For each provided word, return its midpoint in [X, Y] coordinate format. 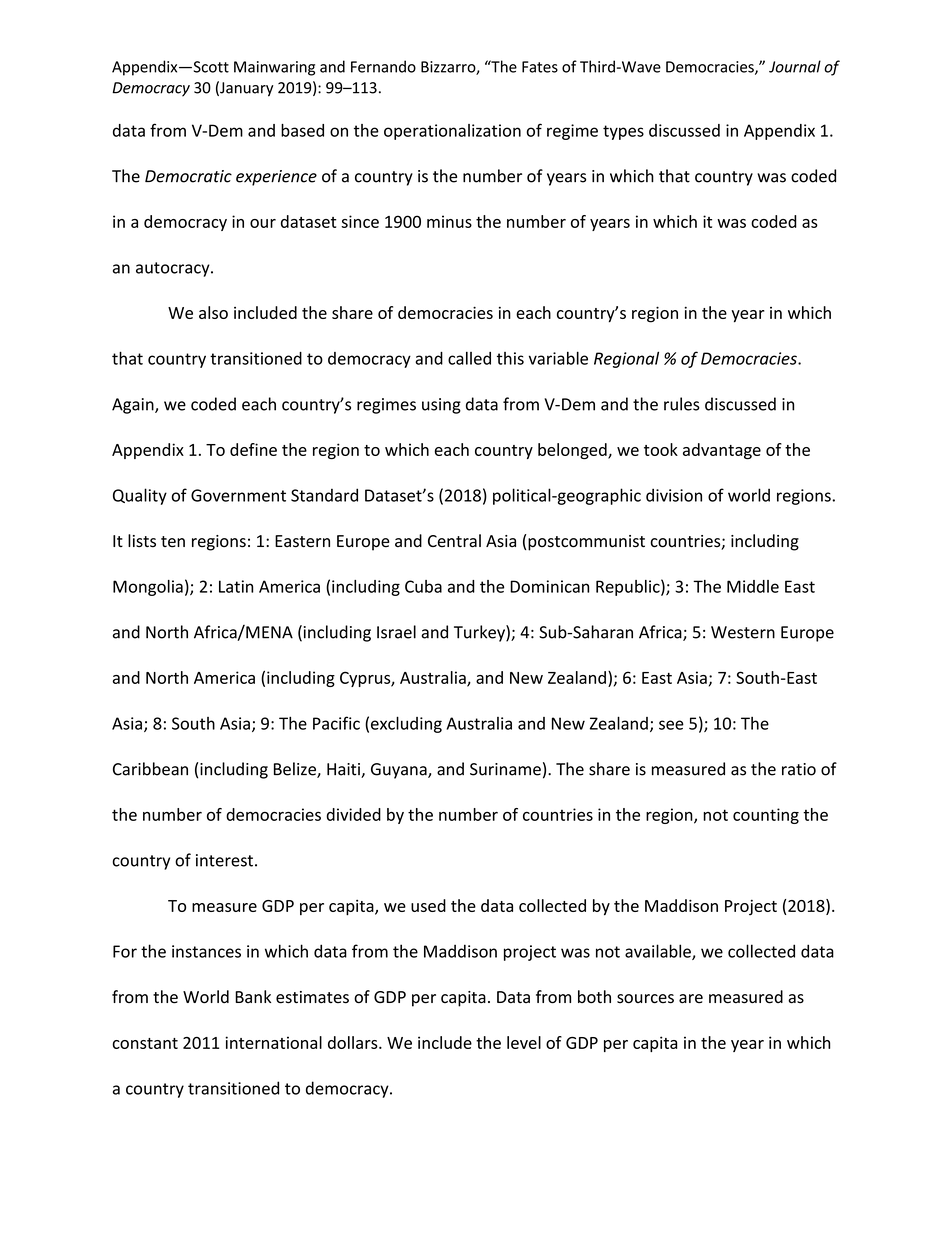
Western [743, 632]
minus [449, 221]
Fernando [383, 66]
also [213, 312]
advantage [722, 451]
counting [766, 816]
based [302, 130]
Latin [236, 586]
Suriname [505, 769]
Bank [253, 996]
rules [682, 404]
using [441, 406]
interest [224, 860]
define [253, 449]
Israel [396, 632]
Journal [795, 66]
